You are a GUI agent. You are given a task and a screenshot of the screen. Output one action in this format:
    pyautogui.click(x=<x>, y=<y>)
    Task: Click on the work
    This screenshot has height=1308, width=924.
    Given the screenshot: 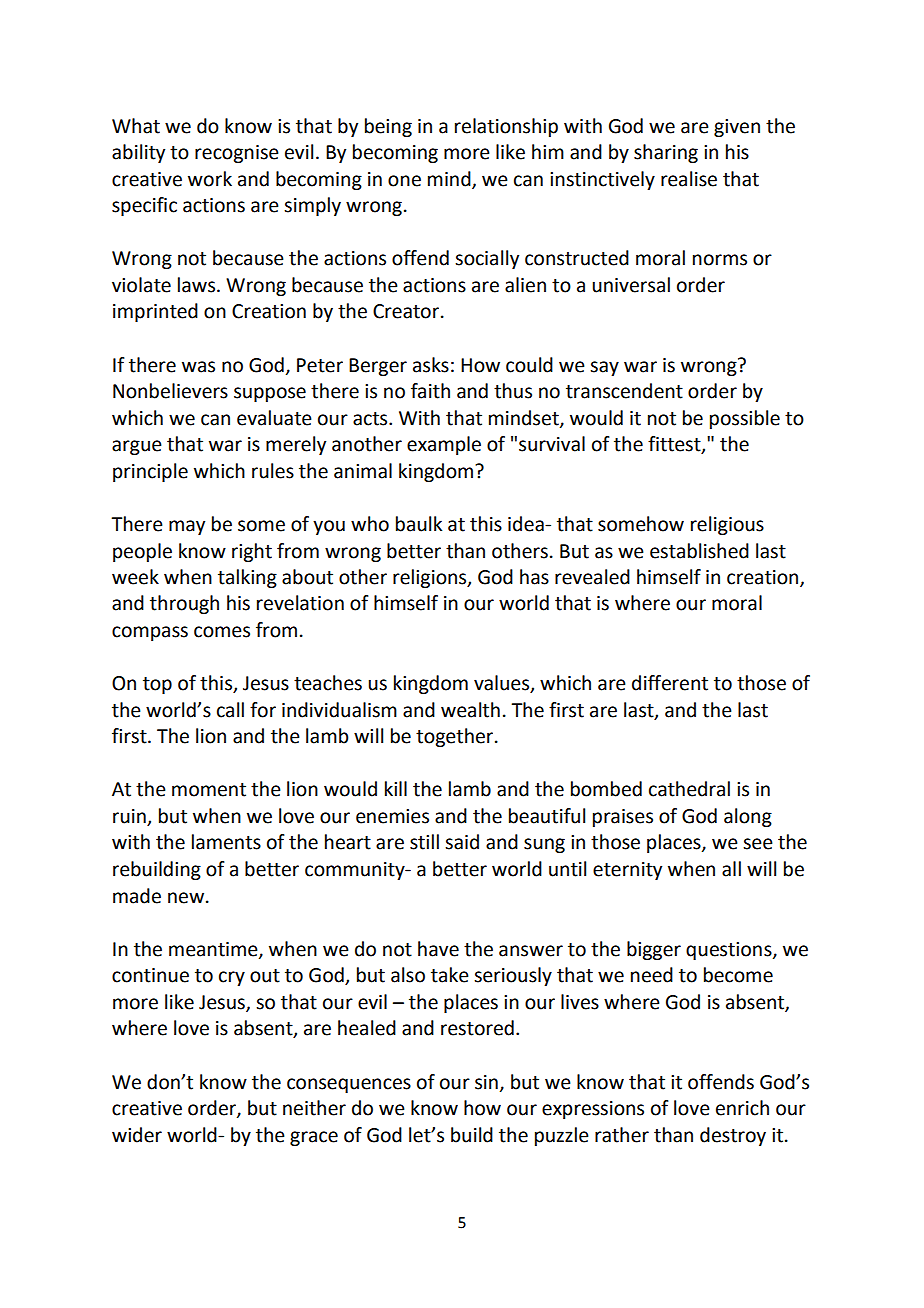 What is the action you would take?
    pyautogui.click(x=210, y=179)
